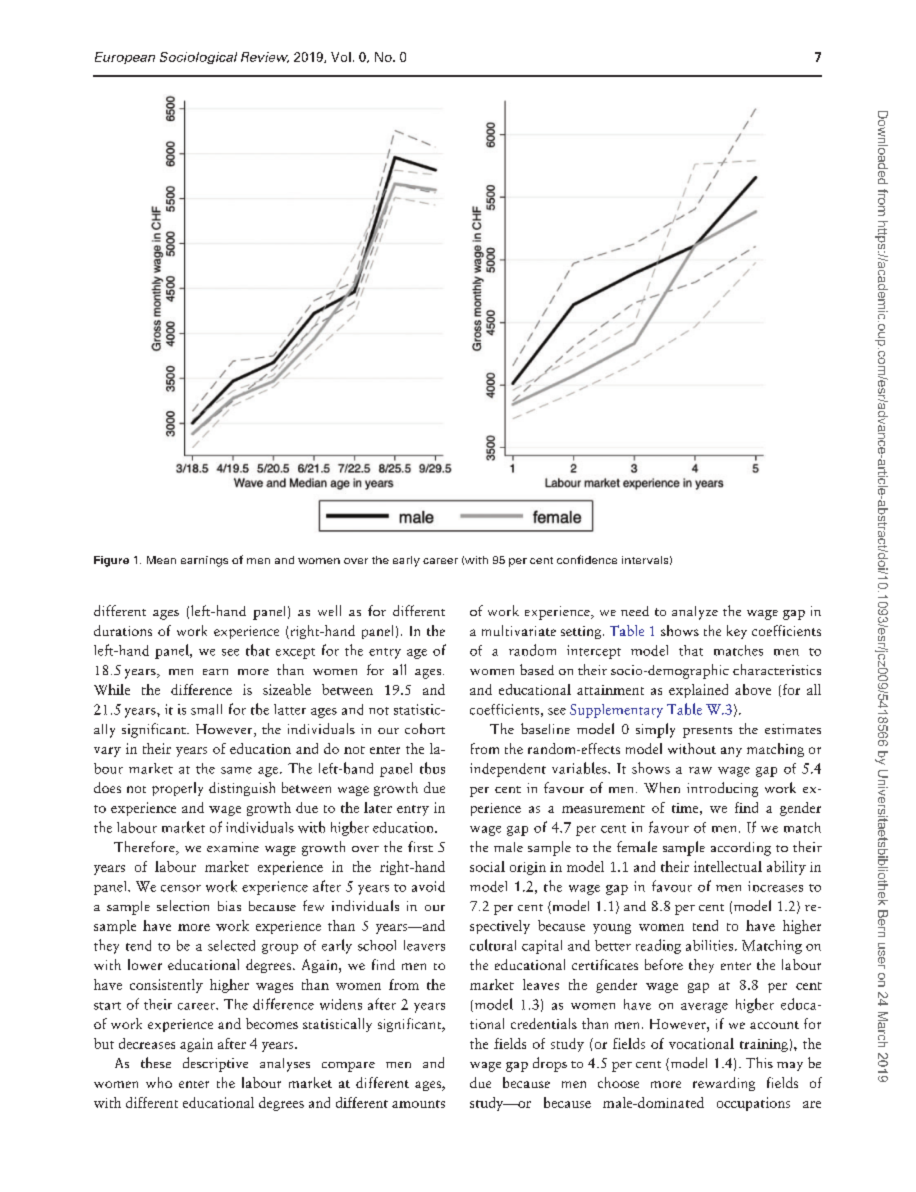 Image resolution: width=916 pixels, height=1192 pixels. Describe the element at coordinates (695, 613) in the screenshot. I see `analyze` at that location.
